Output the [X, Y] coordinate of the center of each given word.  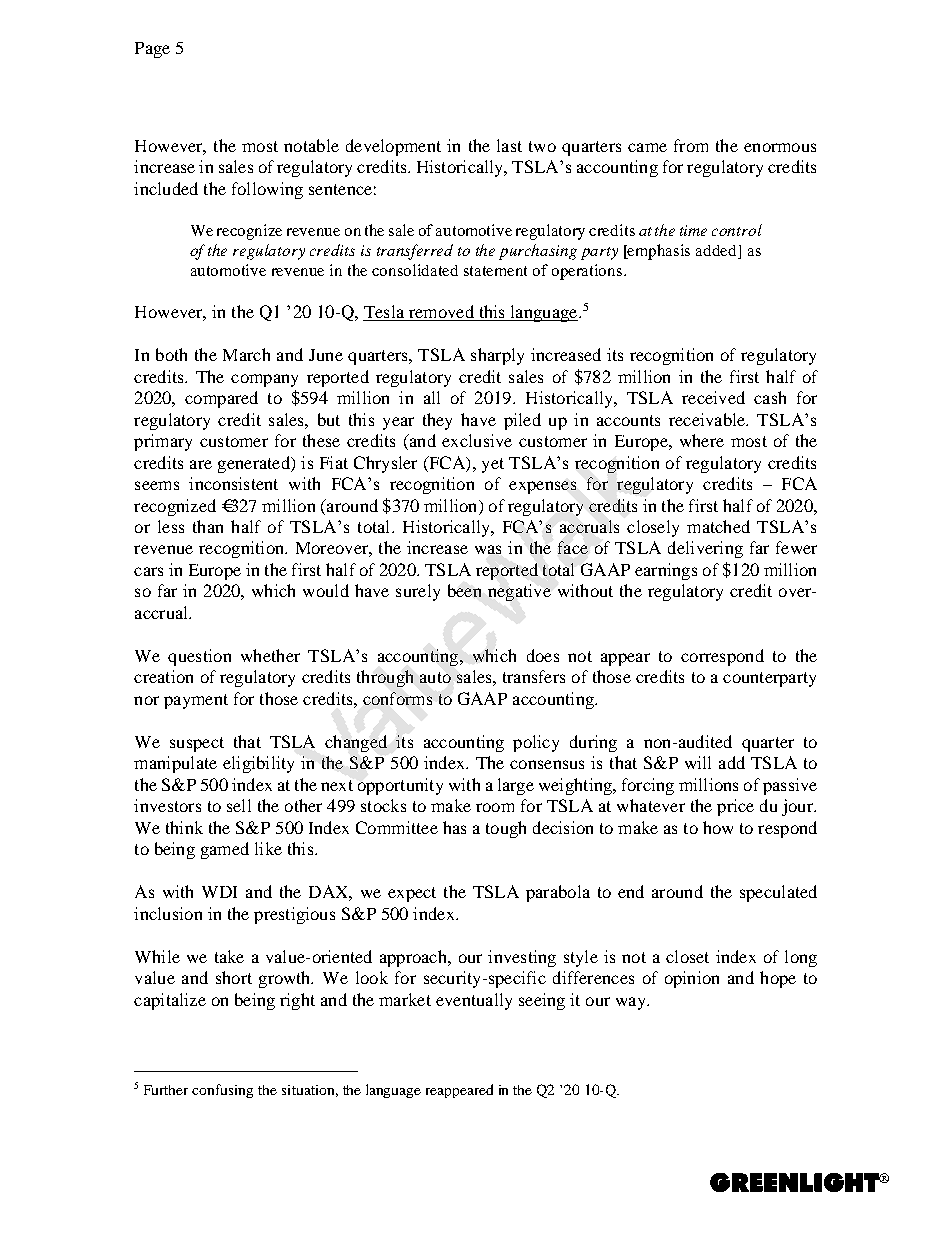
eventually [474, 1001]
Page [152, 50]
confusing [222, 1091]
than [208, 526]
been [464, 590]
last [509, 145]
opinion [692, 979]
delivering [705, 549]
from [691, 145]
